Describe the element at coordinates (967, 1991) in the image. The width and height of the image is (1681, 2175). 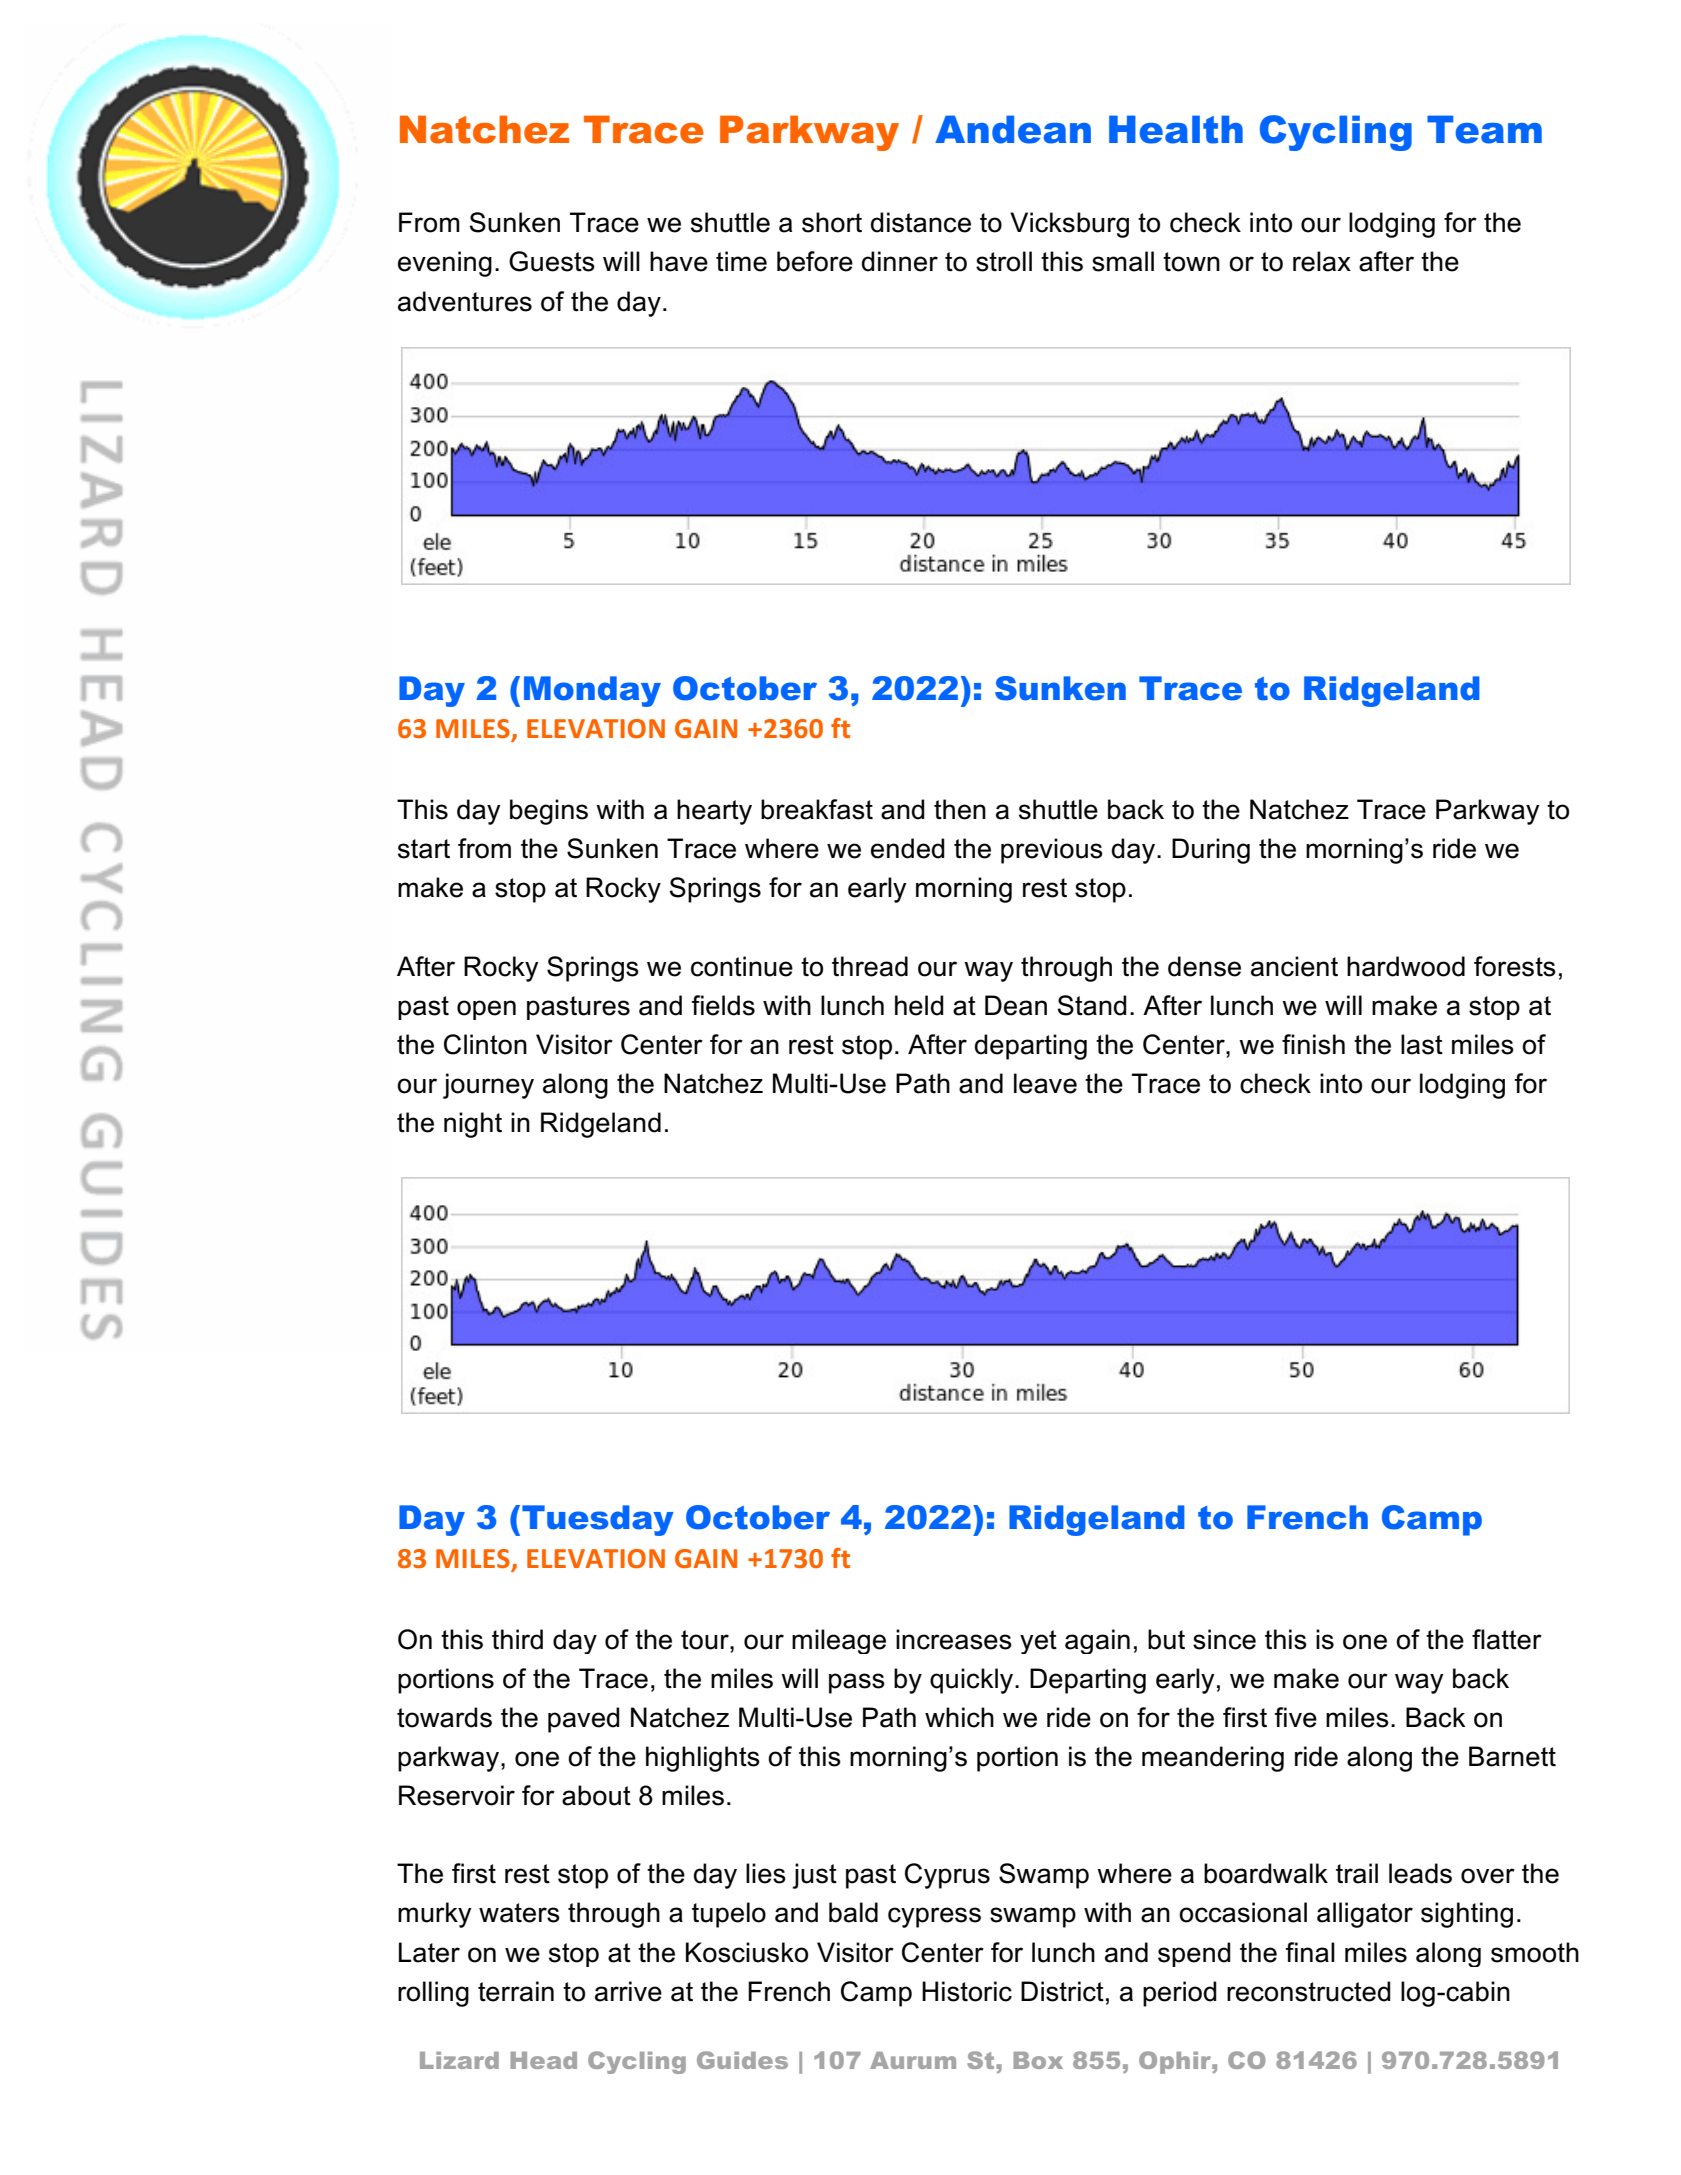
I see `Historic` at that location.
